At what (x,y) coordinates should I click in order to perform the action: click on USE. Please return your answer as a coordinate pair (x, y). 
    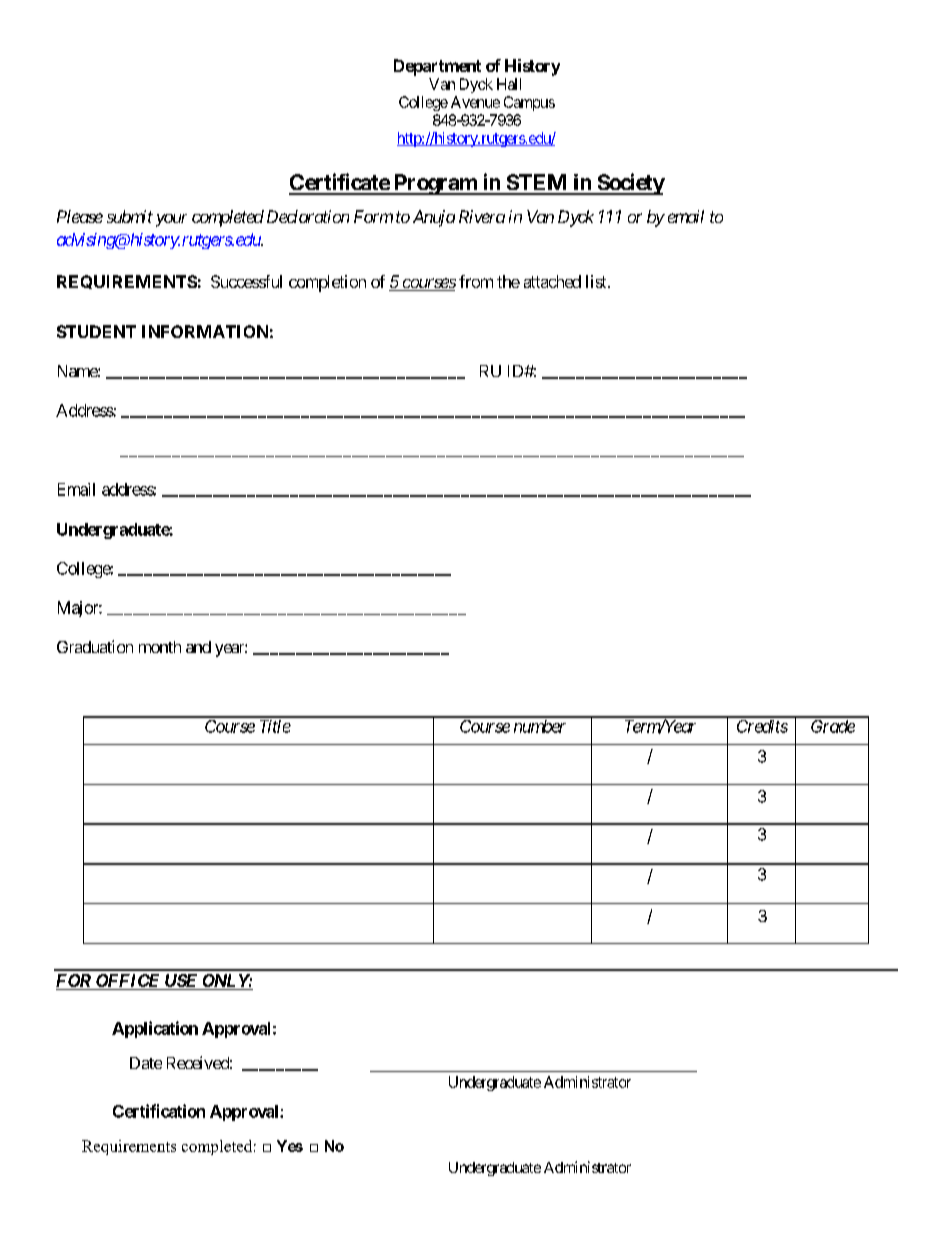
    Looking at the image, I should click on (181, 982).
